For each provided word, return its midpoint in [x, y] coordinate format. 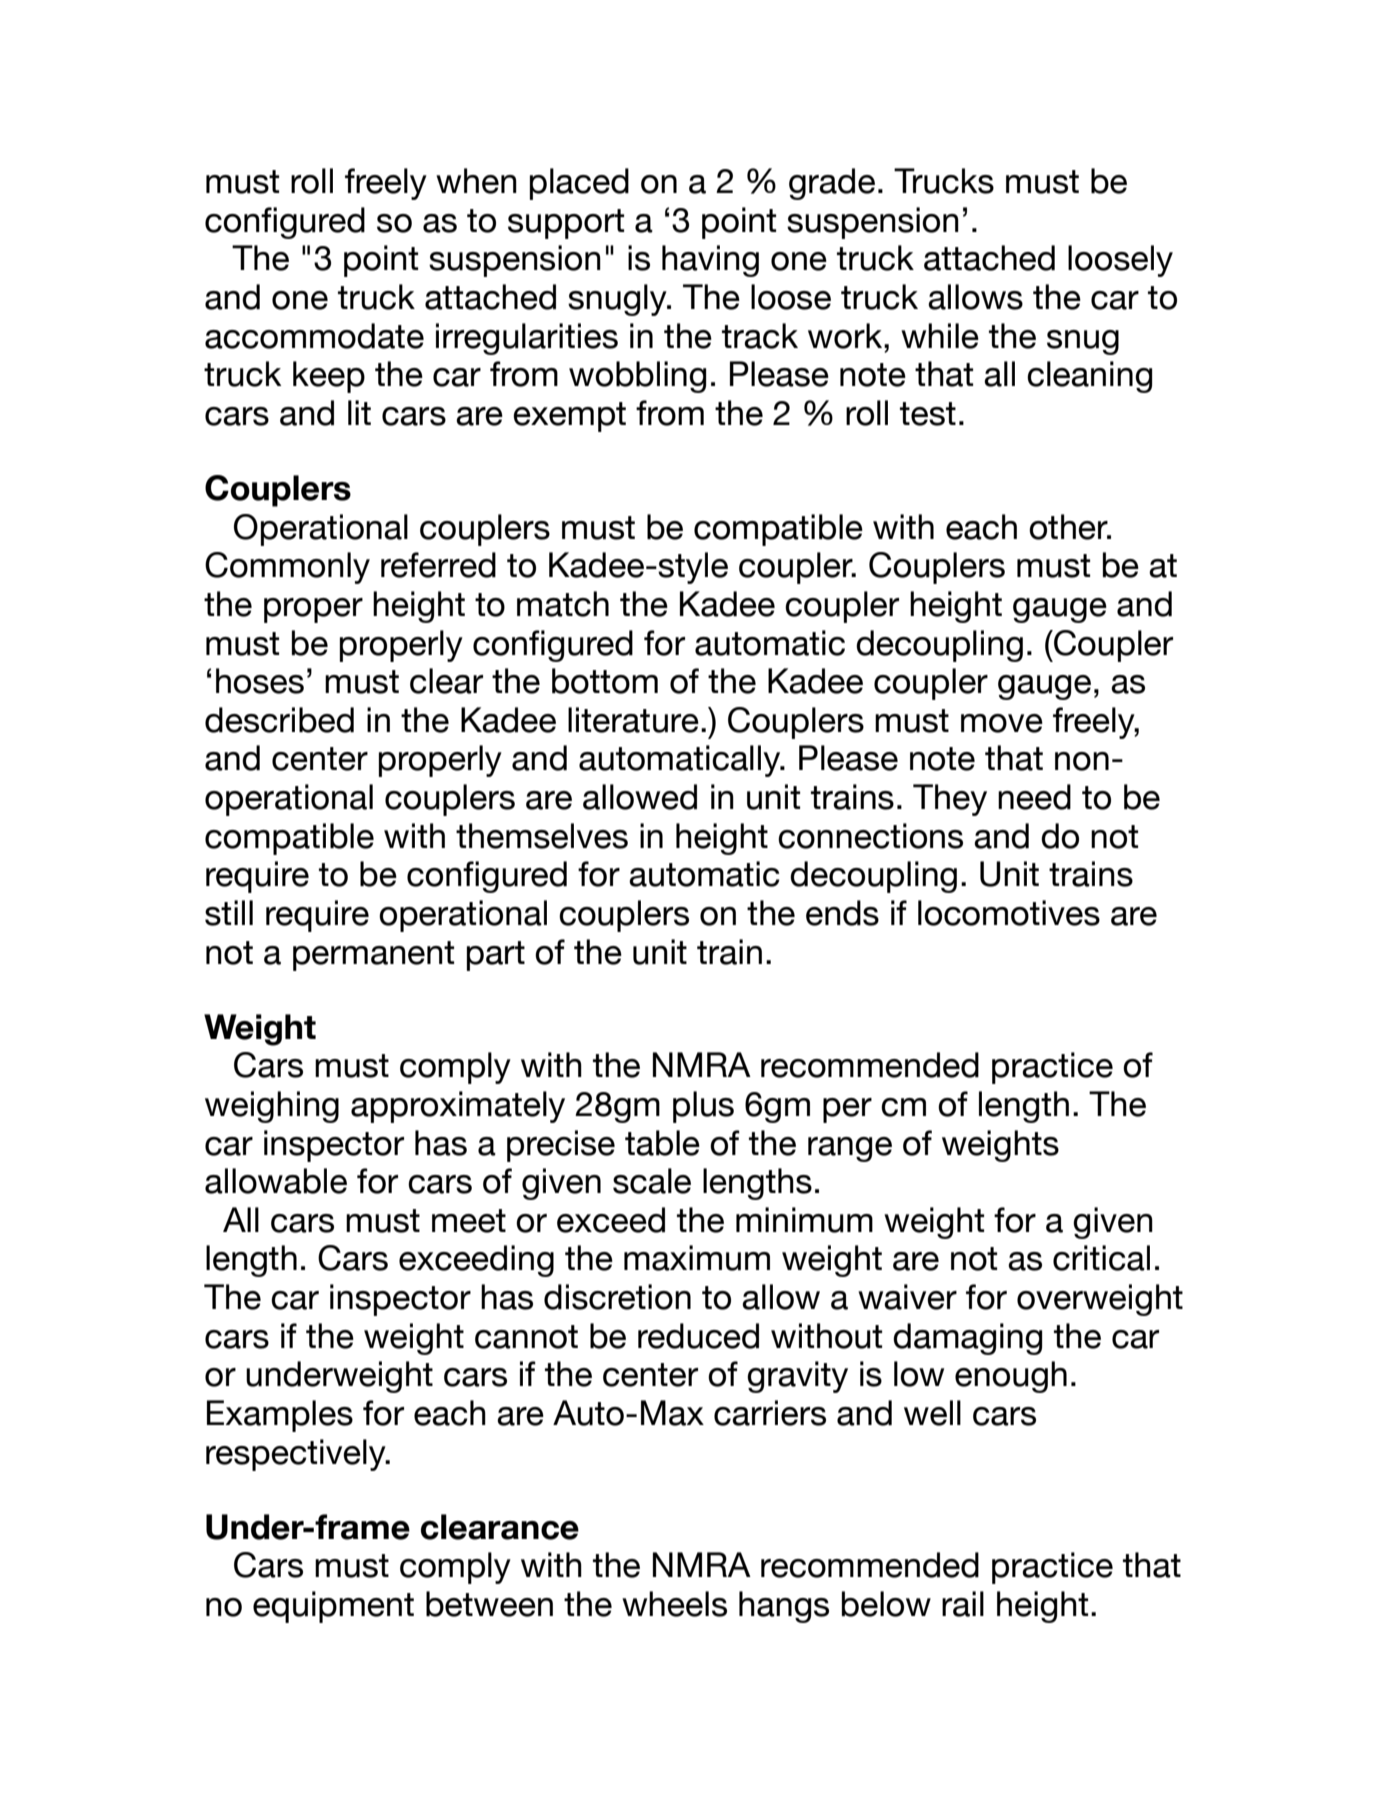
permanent [373, 956]
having [710, 261]
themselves [542, 836]
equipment [333, 1607]
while [940, 336]
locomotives [1009, 913]
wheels [674, 1604]
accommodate [314, 336]
